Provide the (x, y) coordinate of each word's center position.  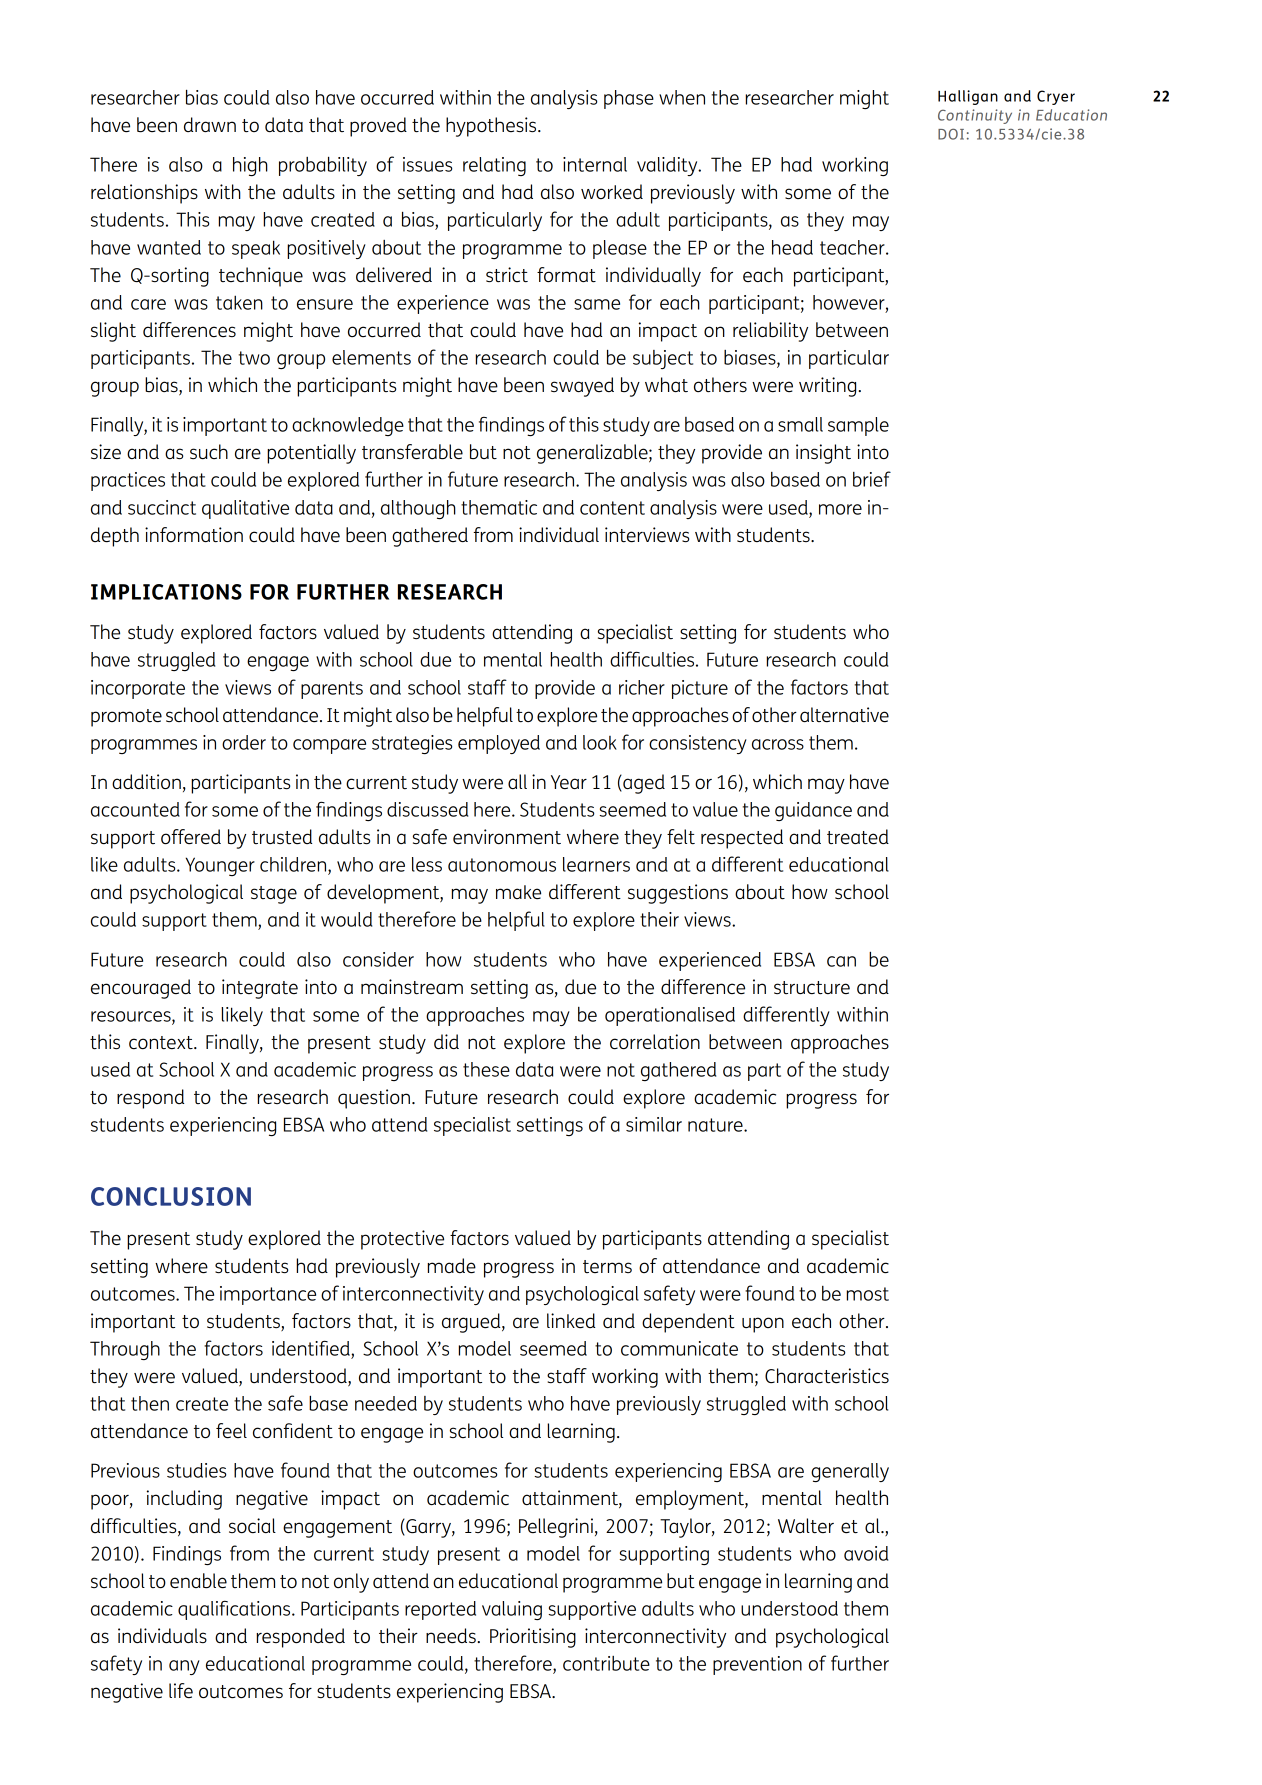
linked (571, 1320)
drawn (210, 124)
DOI (951, 134)
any (184, 1667)
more (840, 509)
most (868, 1294)
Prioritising (533, 1638)
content (612, 508)
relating (494, 166)
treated (858, 836)
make (518, 892)
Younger (220, 866)
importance (268, 1295)
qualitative (245, 509)
